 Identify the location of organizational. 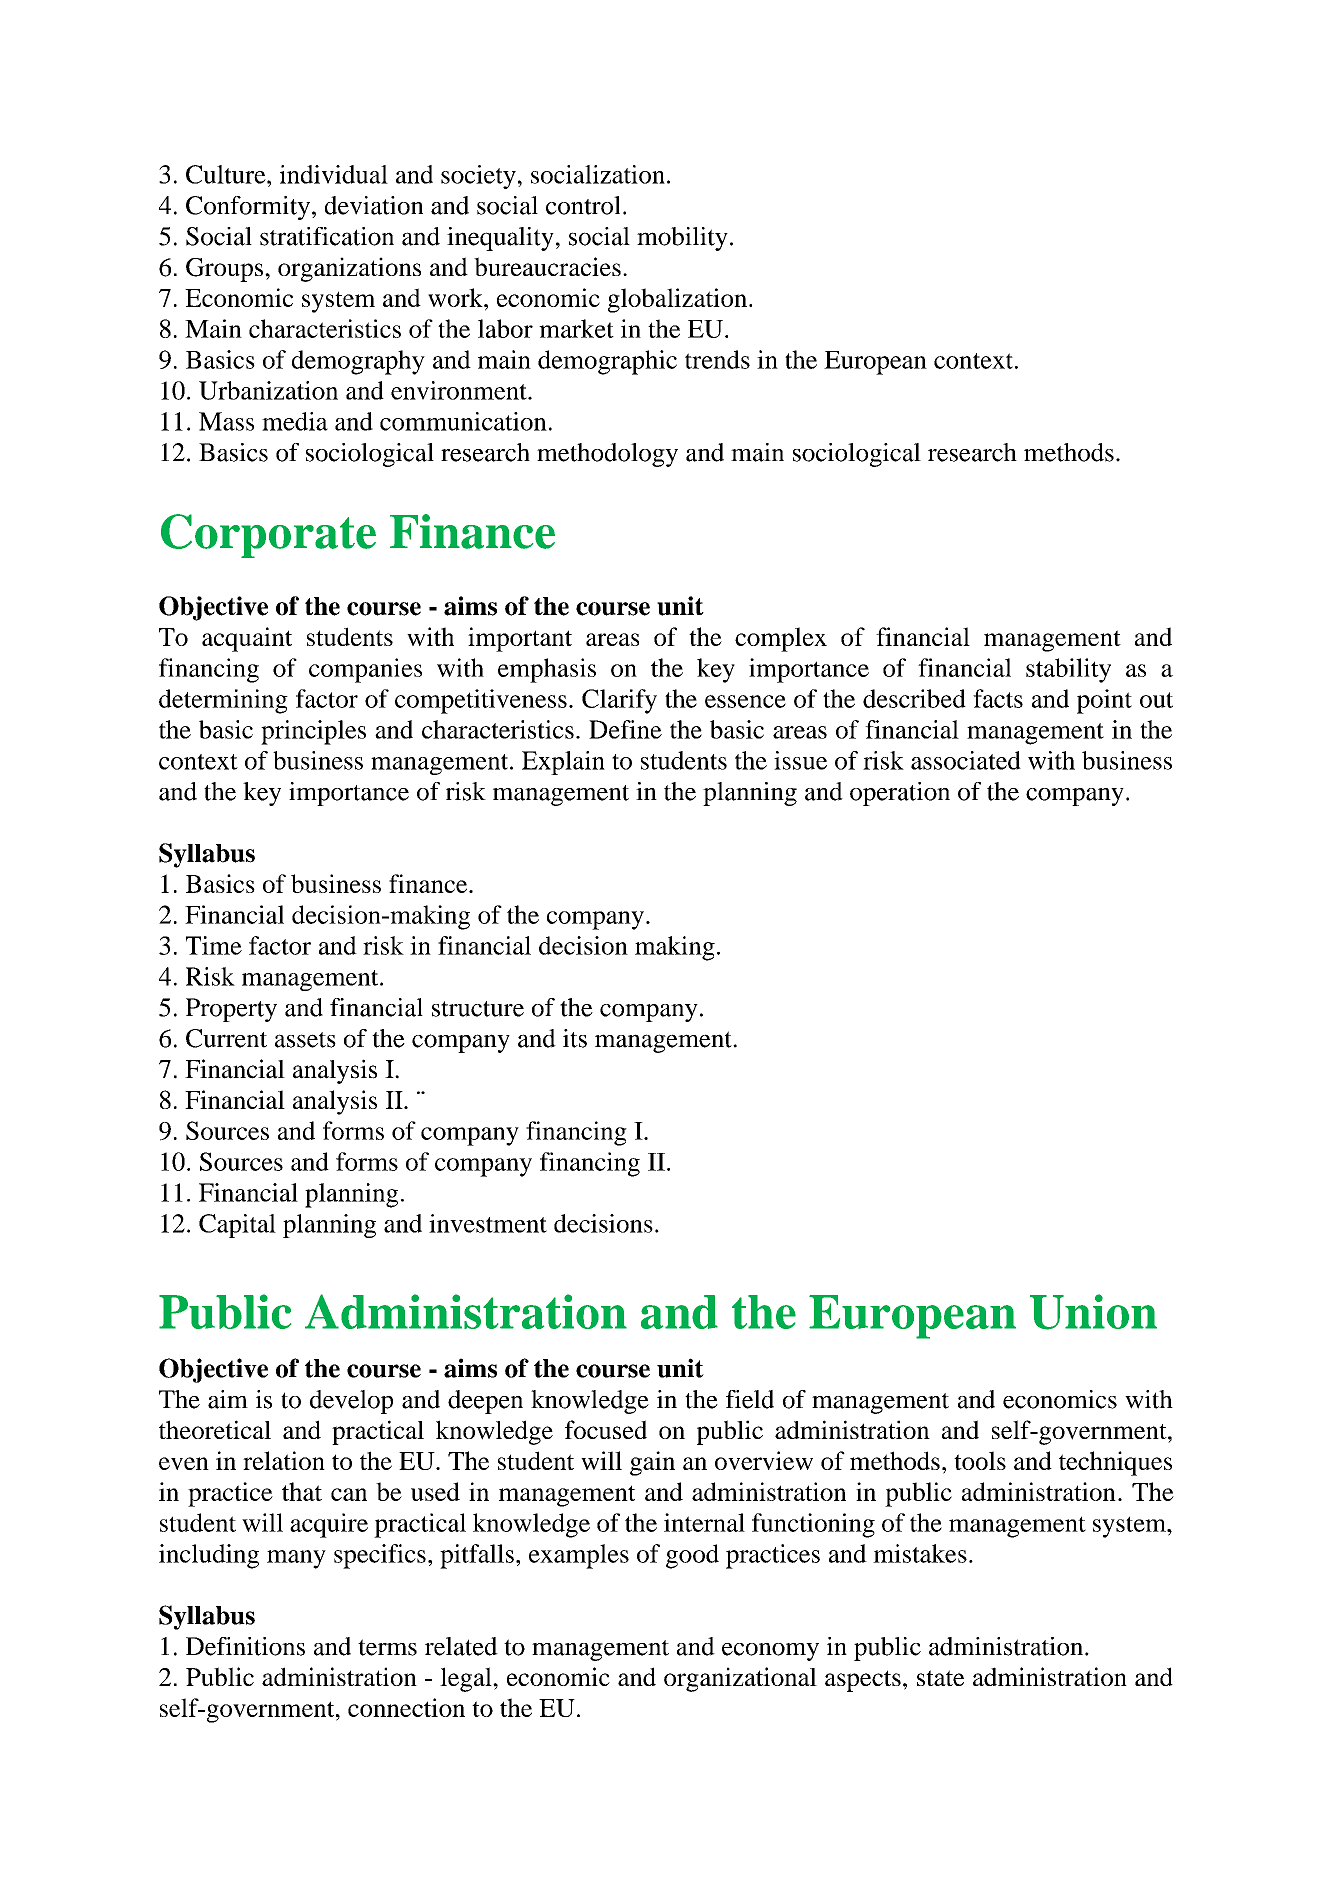
(740, 1679).
